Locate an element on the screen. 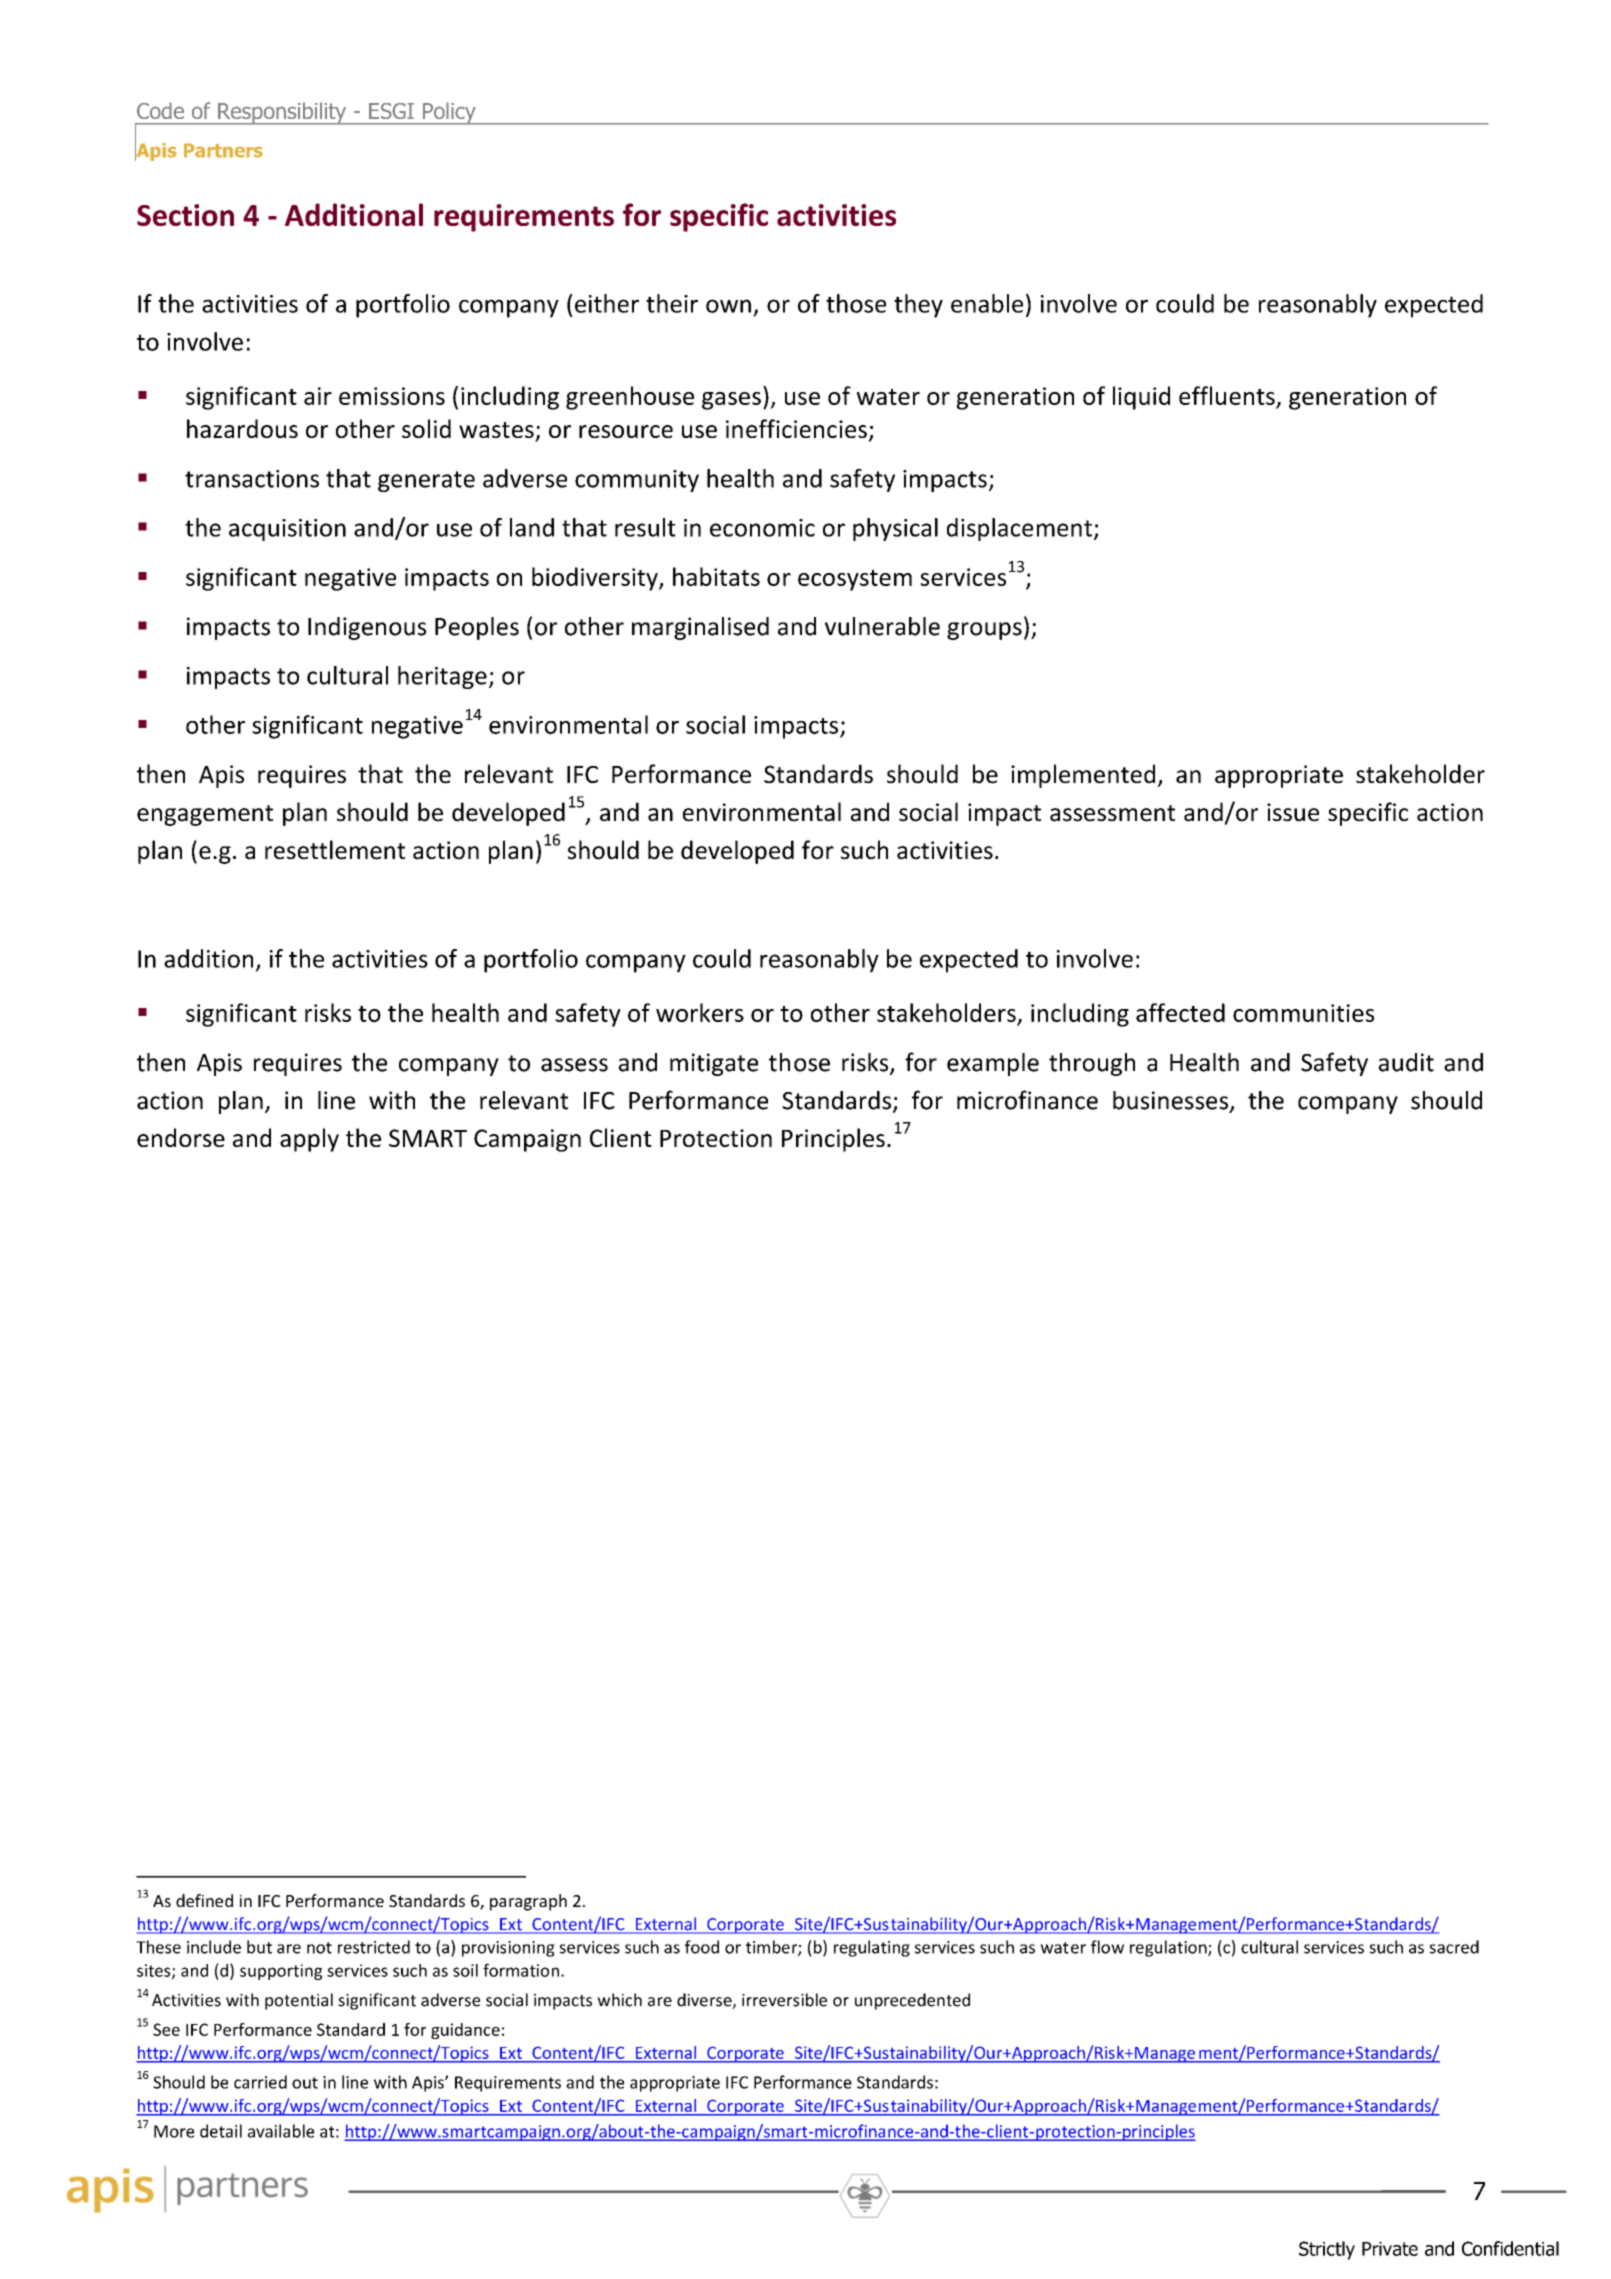 Image resolution: width=1611 pixels, height=2279 pixels. issue is located at coordinates (1293, 812).
